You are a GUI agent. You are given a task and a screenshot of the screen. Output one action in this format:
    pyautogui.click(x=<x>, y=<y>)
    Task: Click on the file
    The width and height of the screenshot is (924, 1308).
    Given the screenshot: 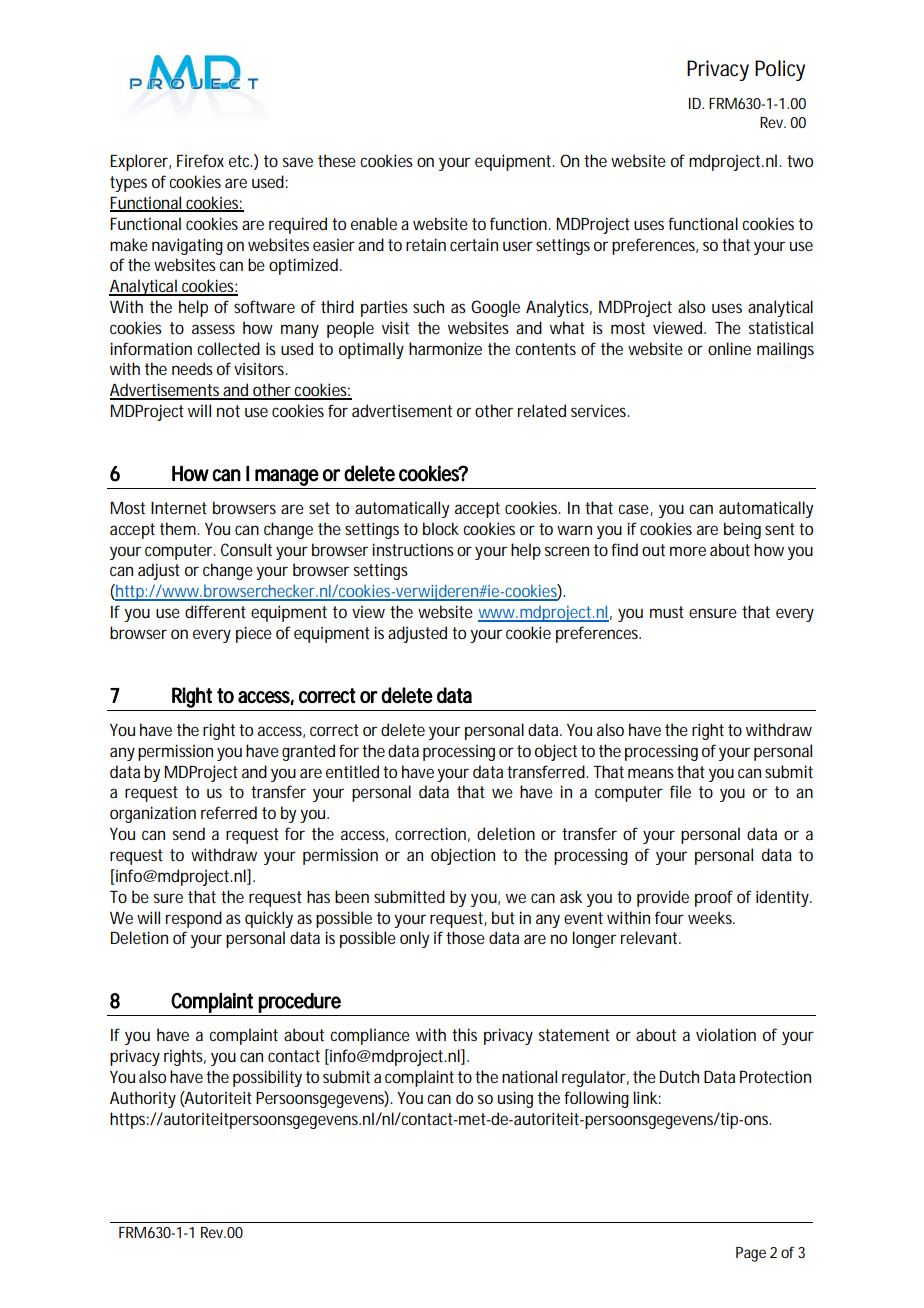 What is the action you would take?
    pyautogui.click(x=680, y=791)
